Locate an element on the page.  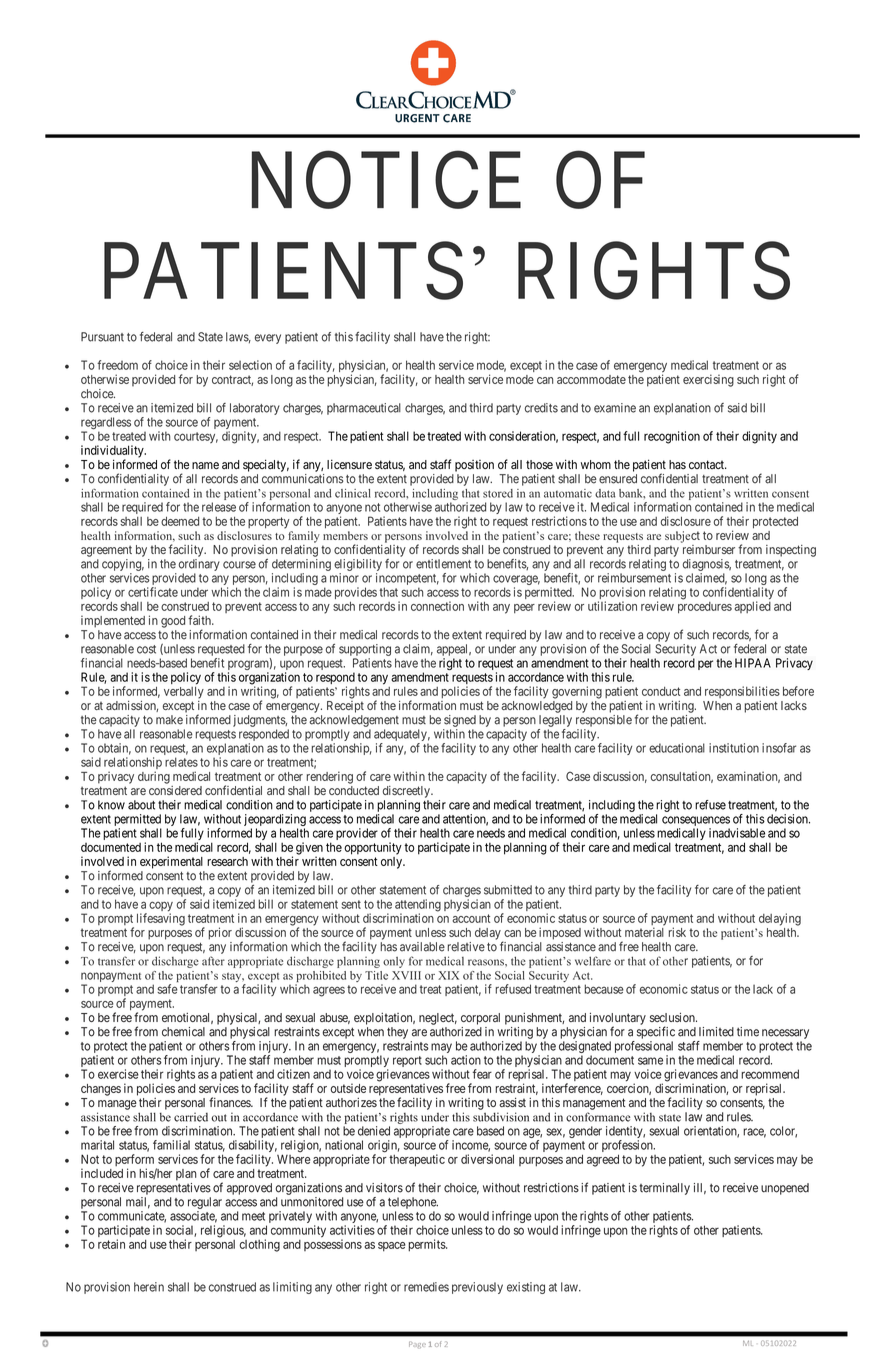
lifesaving is located at coordinates (161, 919).
